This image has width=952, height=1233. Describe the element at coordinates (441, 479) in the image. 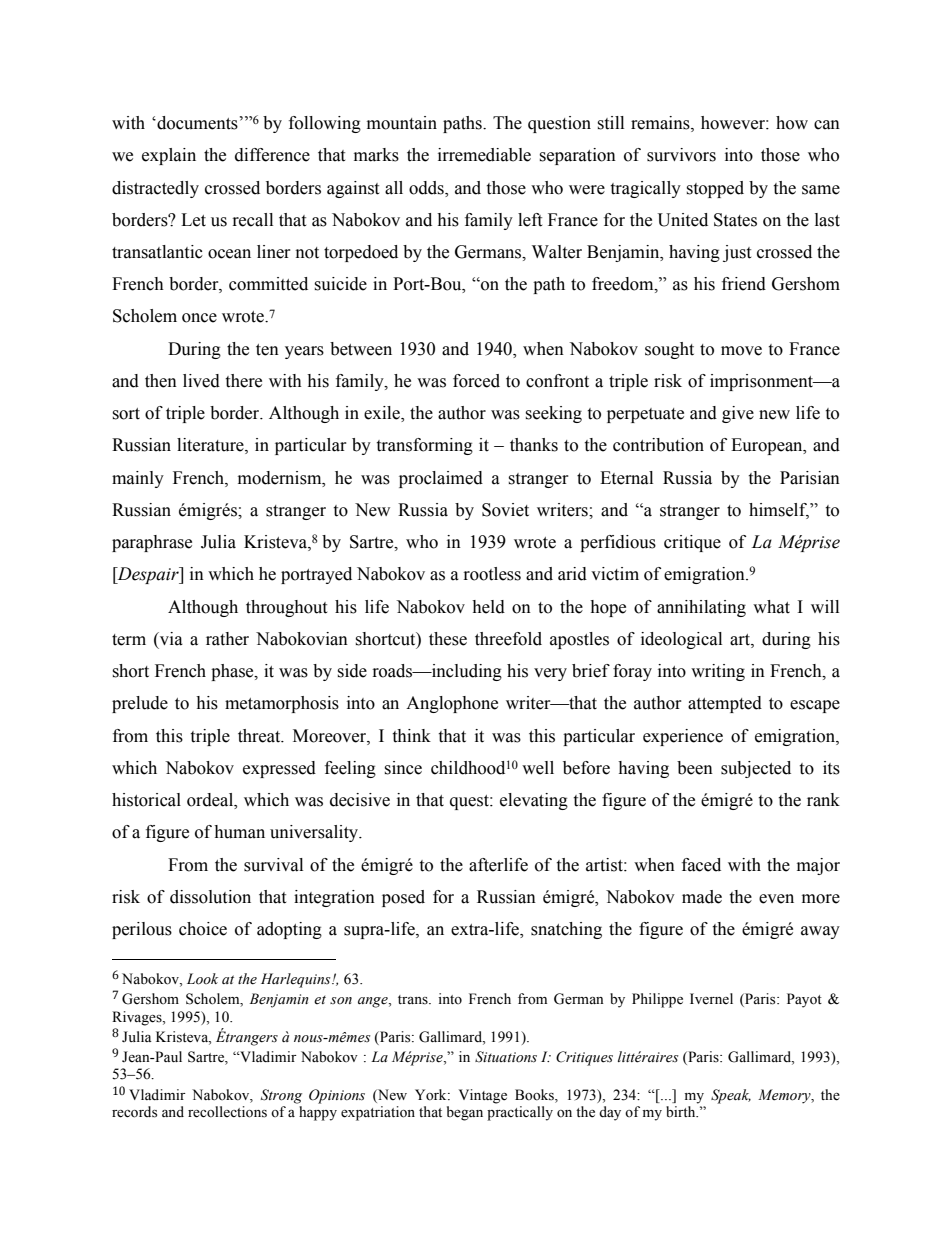

I see `proclaimed` at that location.
